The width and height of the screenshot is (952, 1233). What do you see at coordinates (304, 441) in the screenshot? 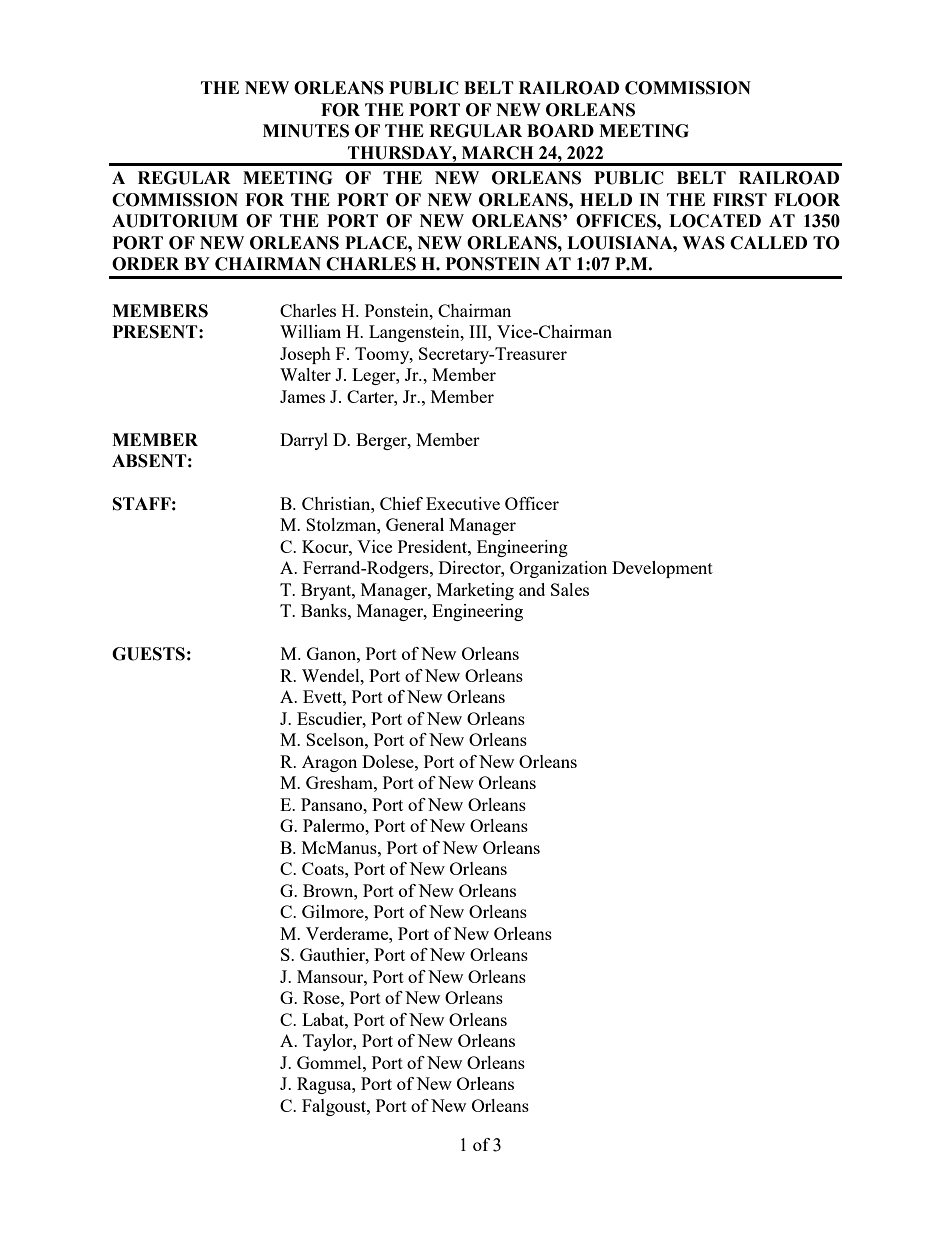
I see `Darryl` at bounding box center [304, 441].
